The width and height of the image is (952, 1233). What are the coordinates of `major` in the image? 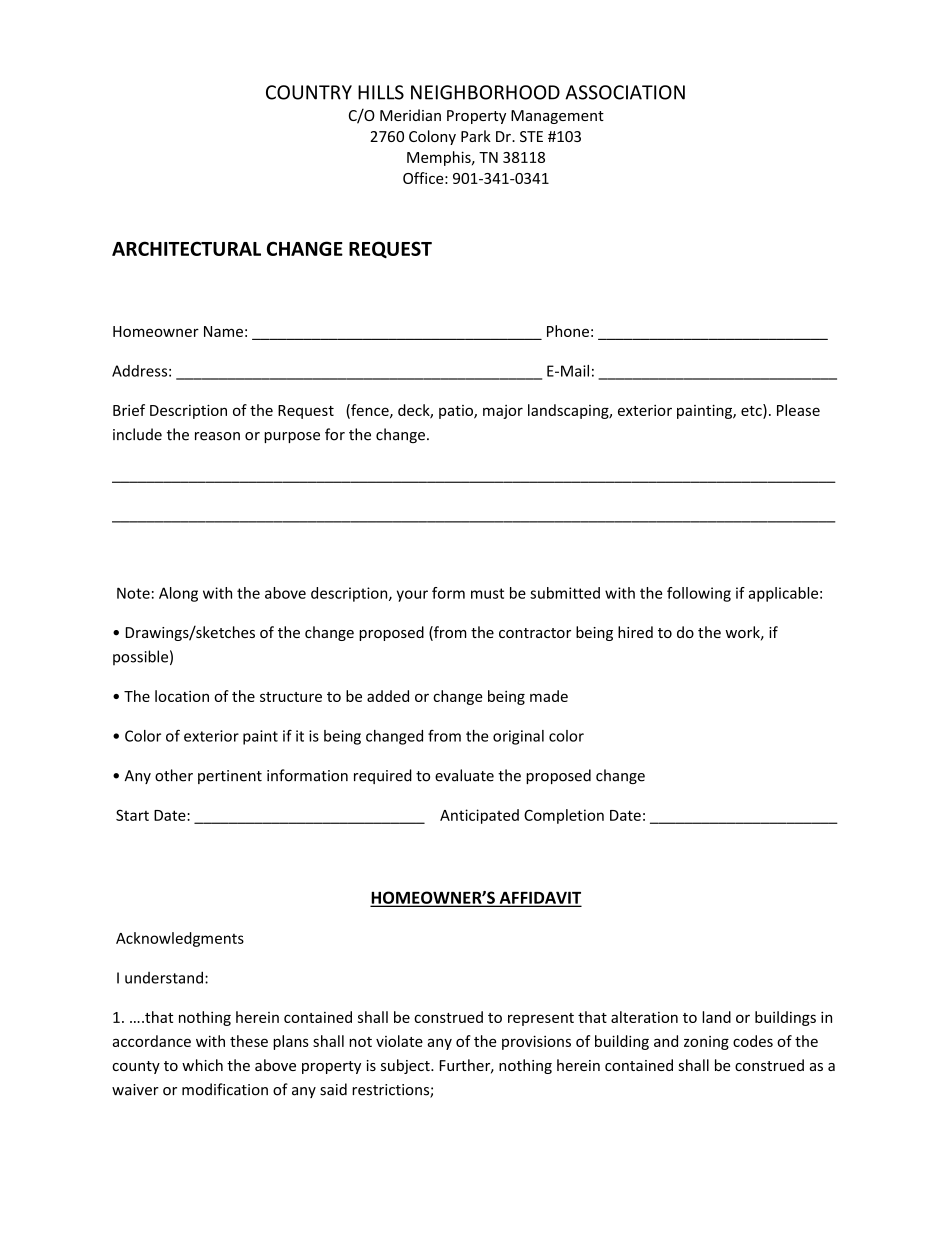 It's located at (503, 412).
